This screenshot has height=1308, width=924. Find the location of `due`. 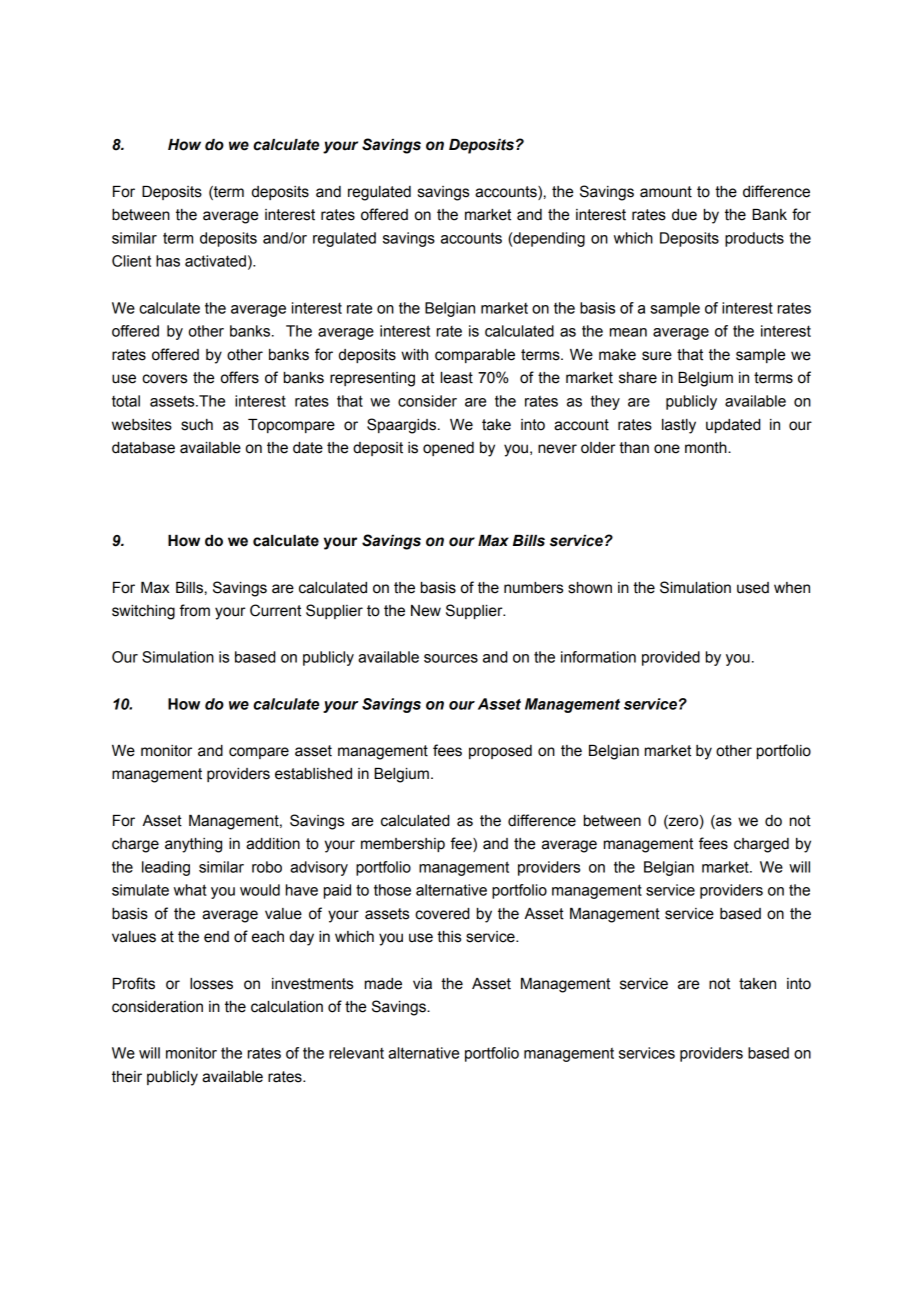

due is located at coordinates (684, 215).
